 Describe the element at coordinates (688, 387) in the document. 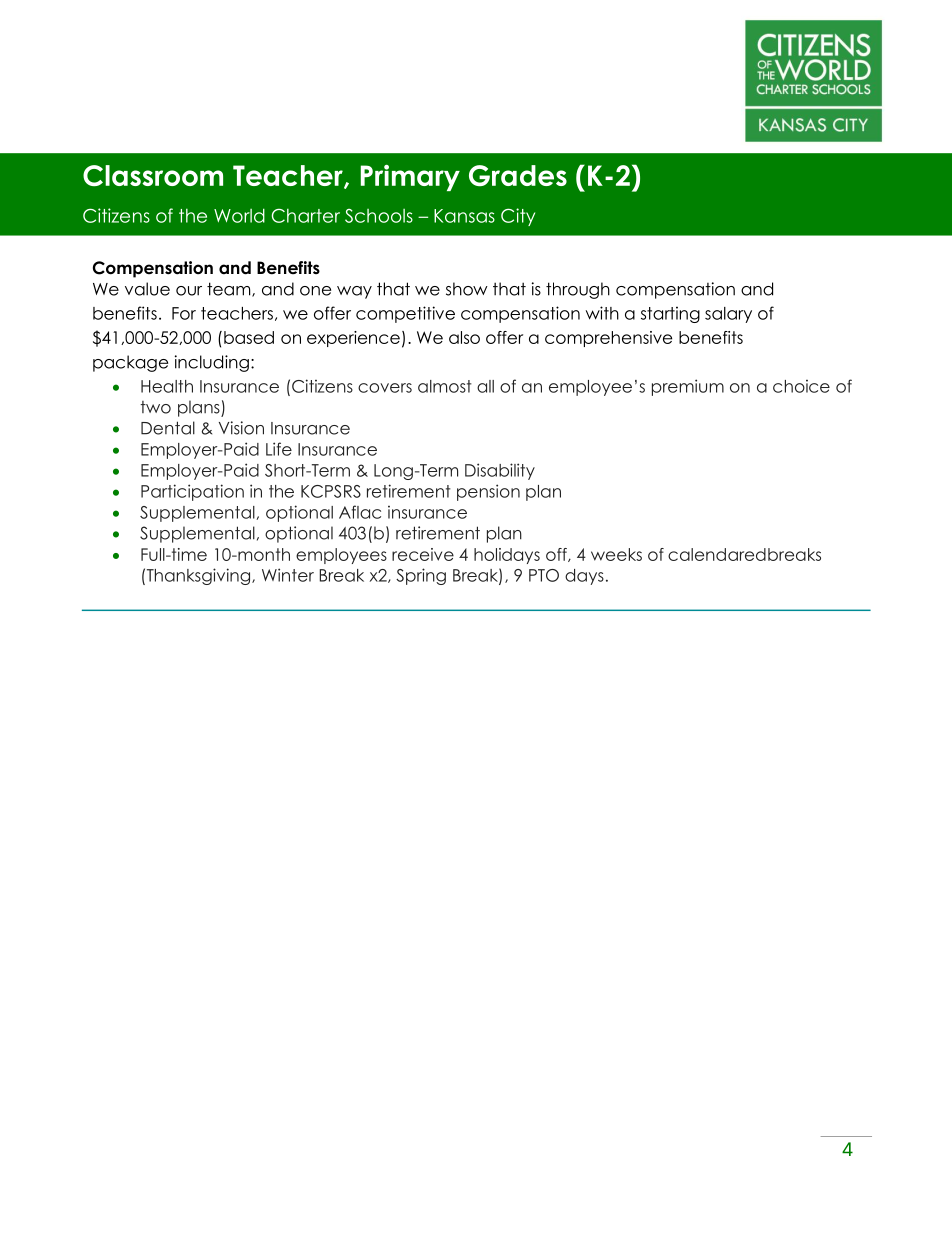

I see `premium` at that location.
